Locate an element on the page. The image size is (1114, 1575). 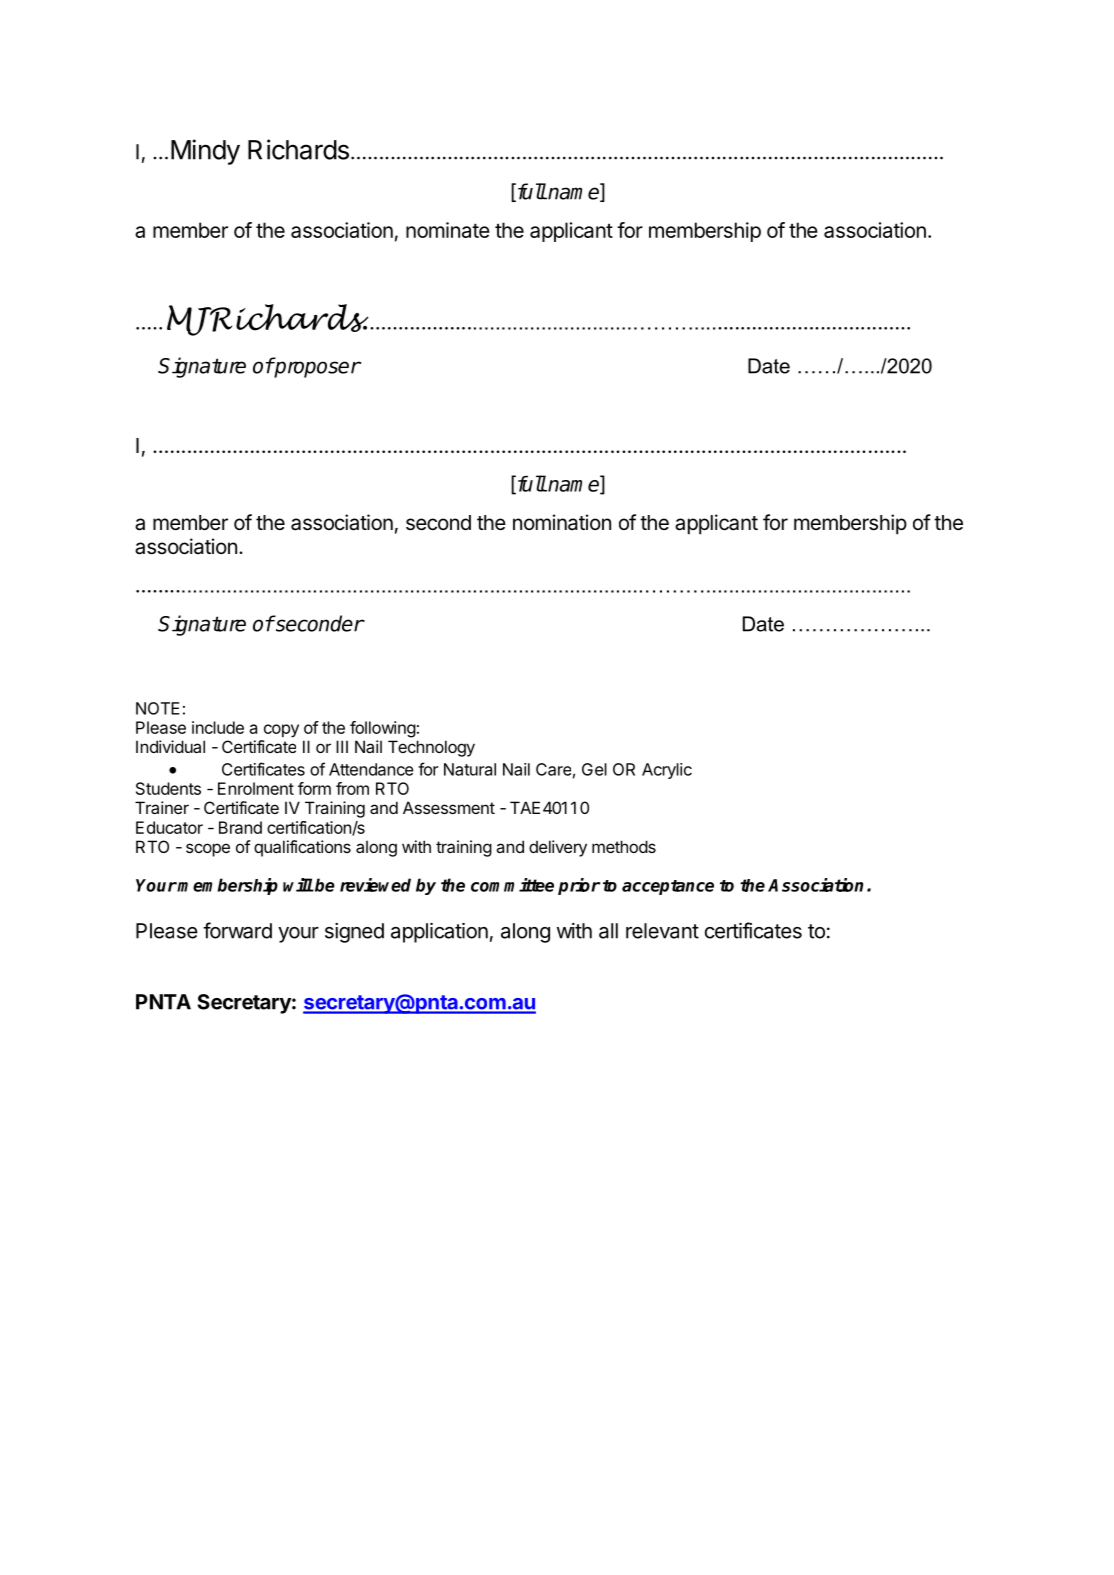
forward is located at coordinates (237, 930).
